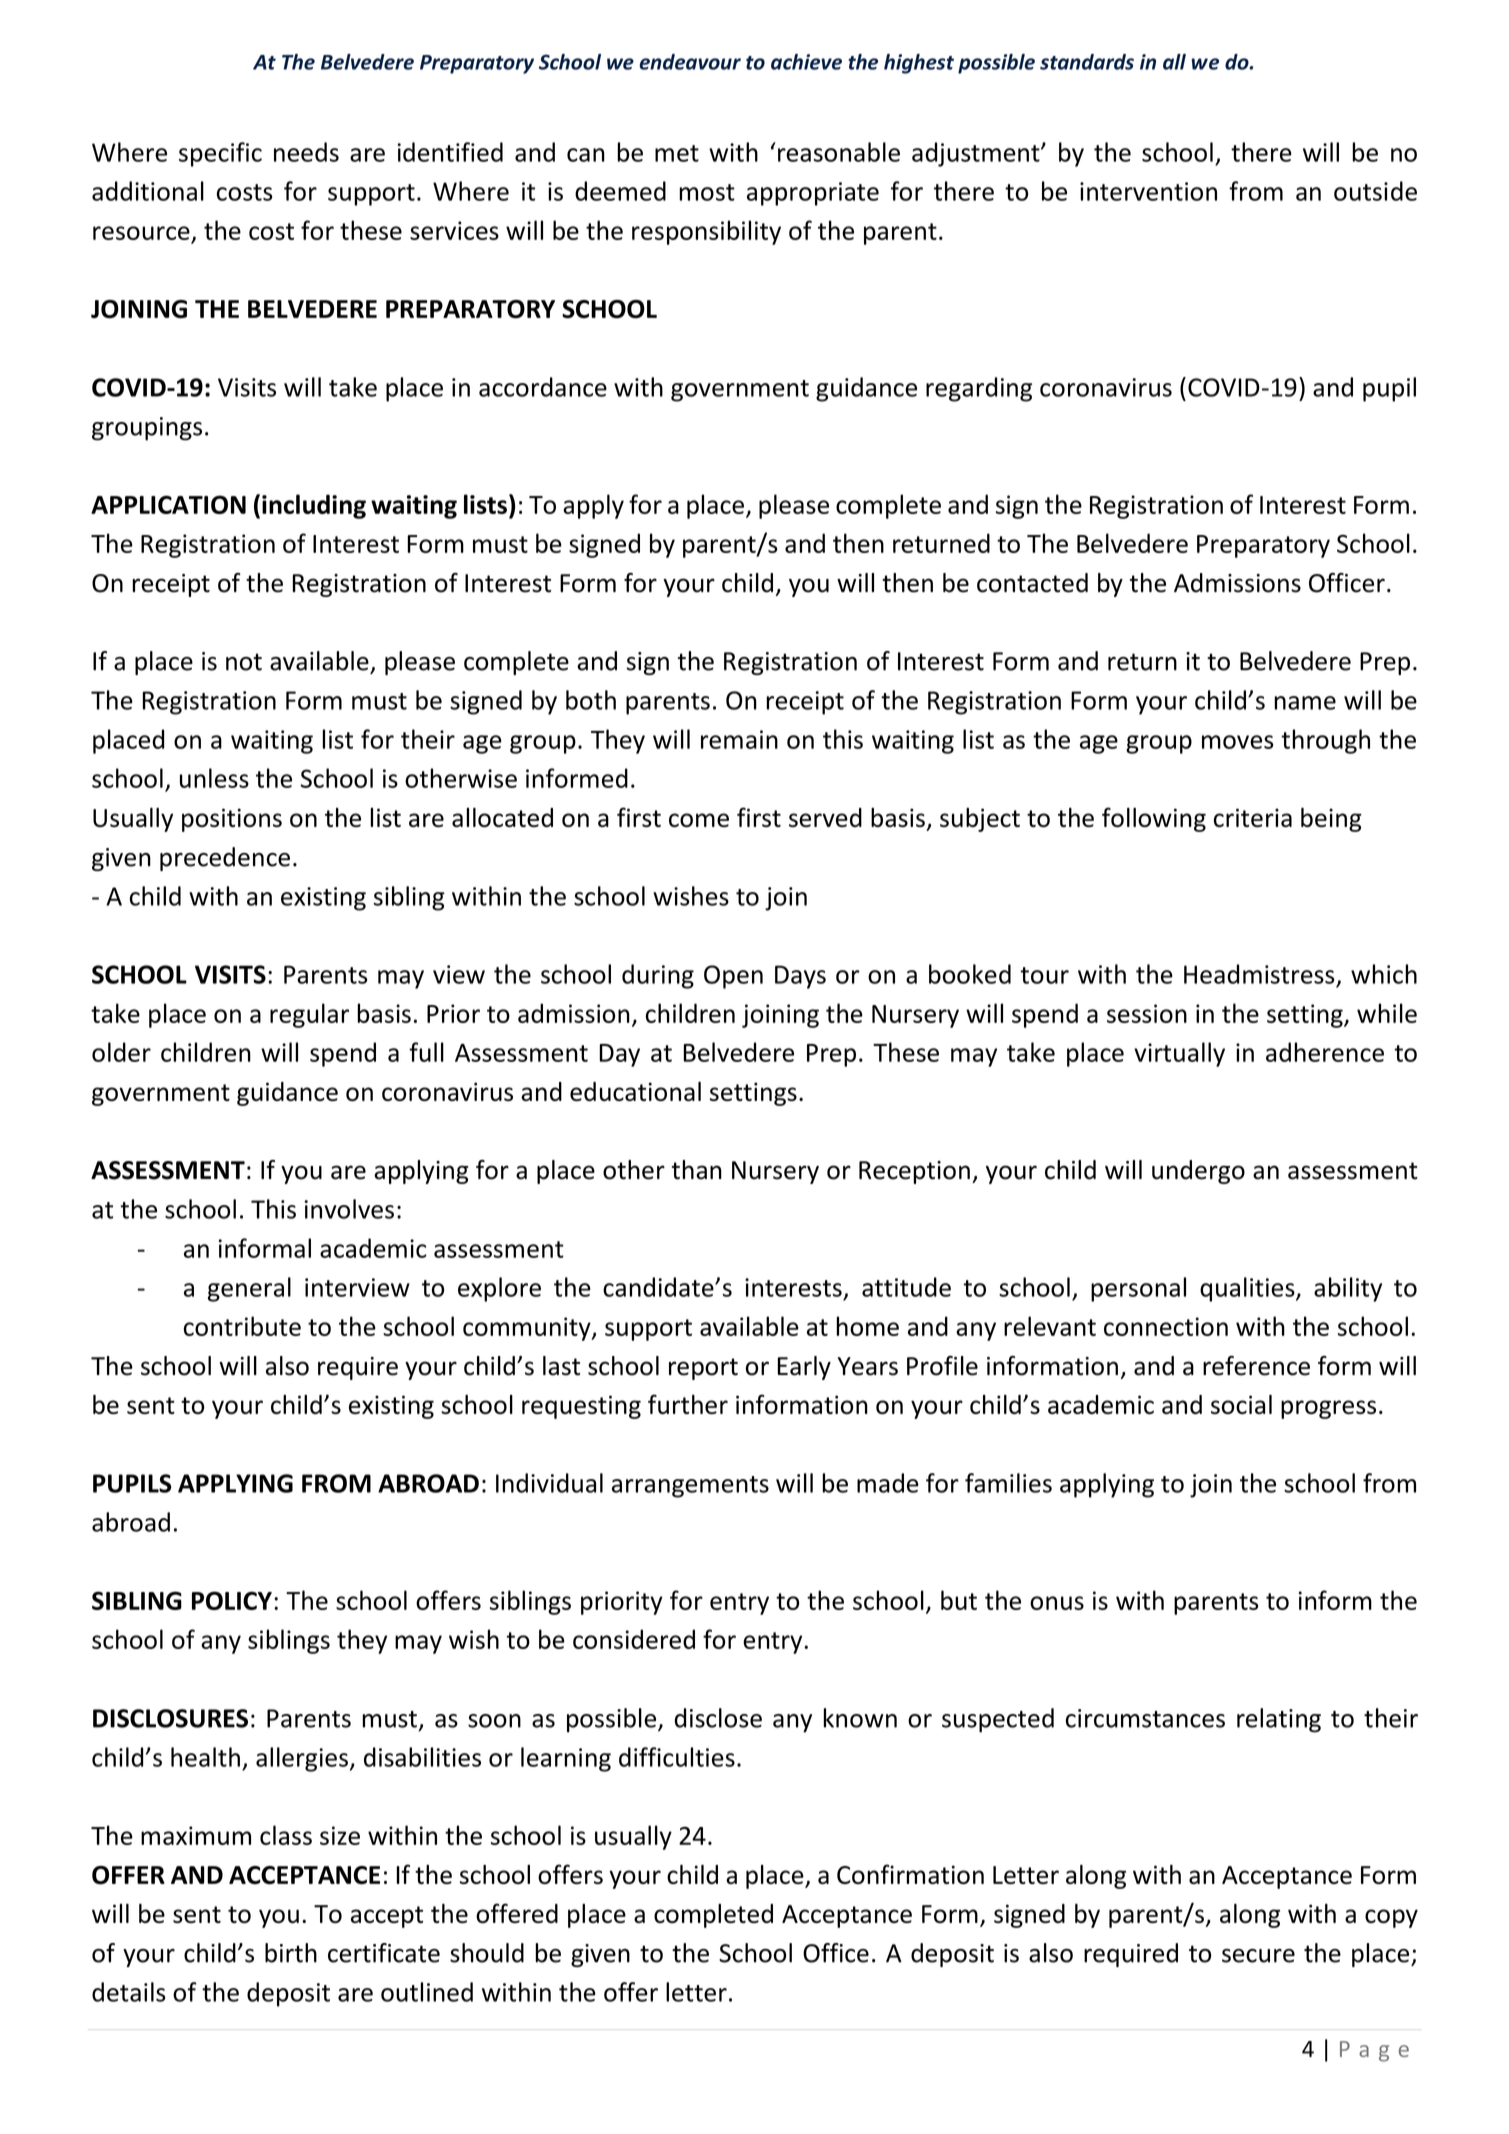  What do you see at coordinates (291, 1953) in the page?
I see `birth` at bounding box center [291, 1953].
